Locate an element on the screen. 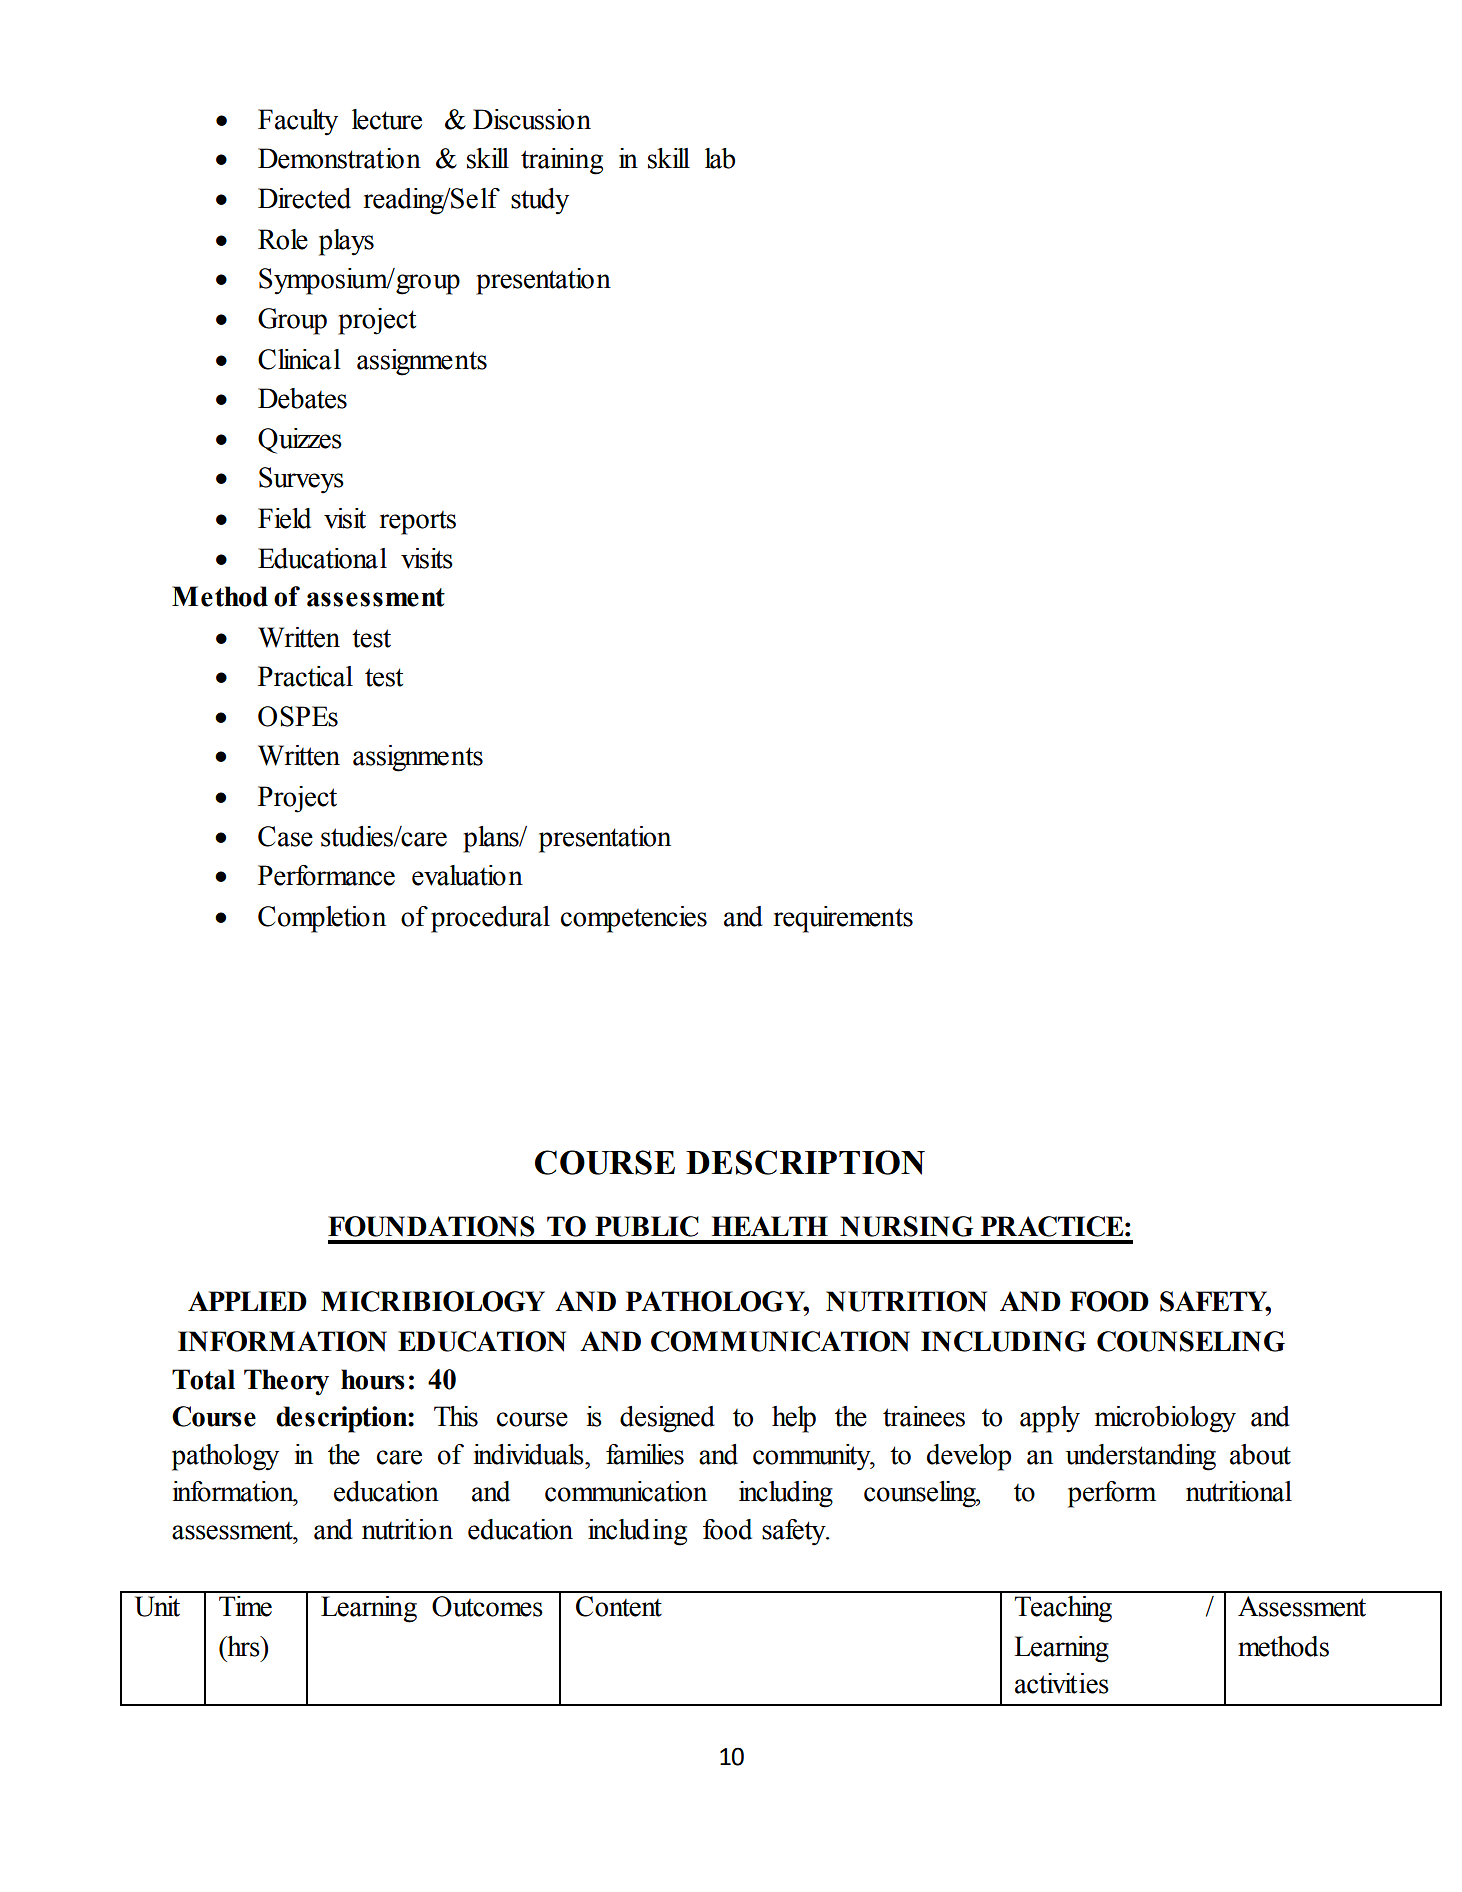 The image size is (1462, 1892). hrs is located at coordinates (243, 1646).
